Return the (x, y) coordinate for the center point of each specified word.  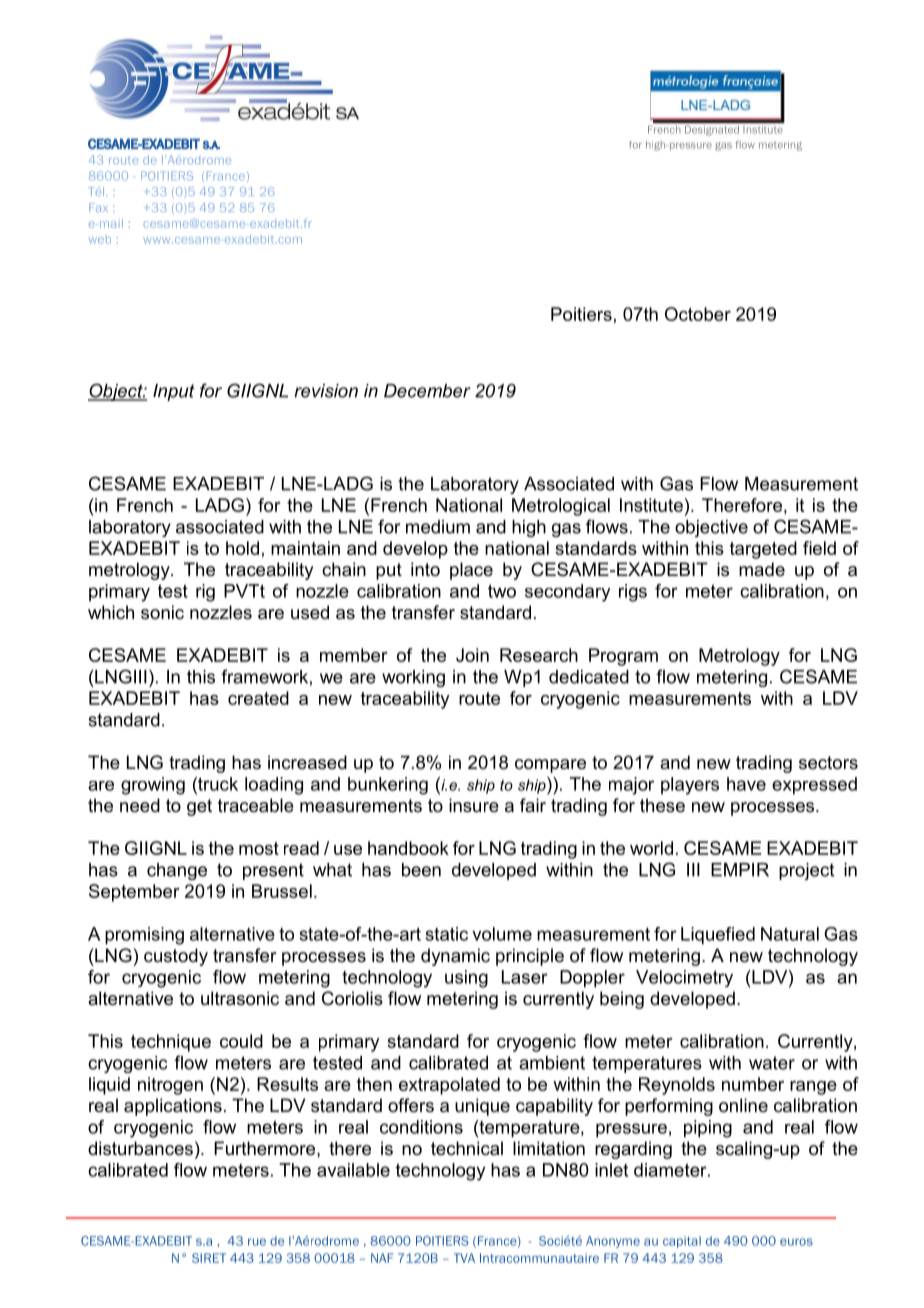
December (427, 391)
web (100, 240)
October (698, 314)
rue (257, 1242)
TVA (464, 1258)
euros (796, 1242)
